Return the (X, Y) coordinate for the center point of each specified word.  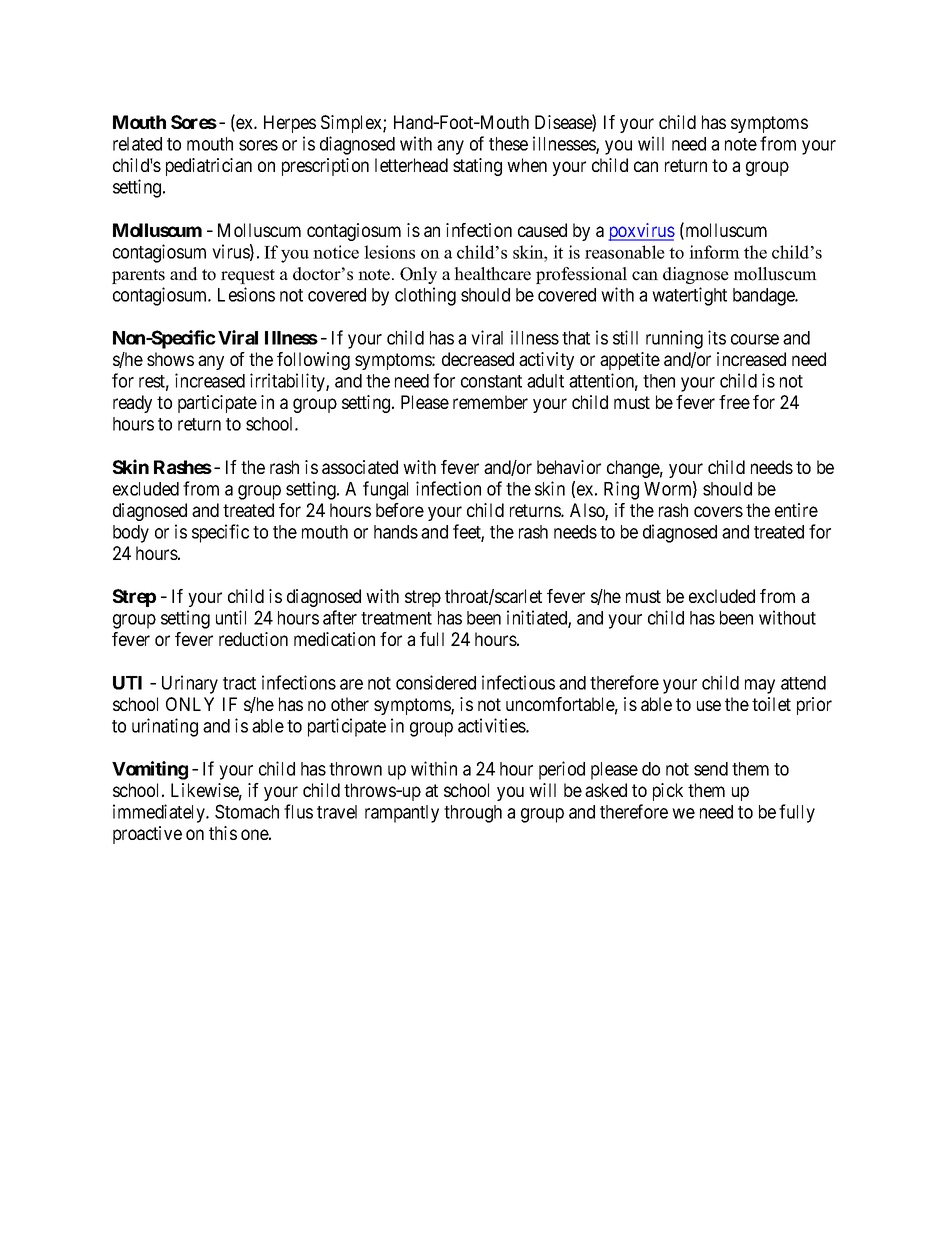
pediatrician (209, 167)
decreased (478, 359)
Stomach (247, 811)
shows (170, 359)
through (473, 814)
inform (714, 252)
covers (718, 511)
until (231, 617)
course (755, 339)
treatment (396, 618)
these (508, 144)
